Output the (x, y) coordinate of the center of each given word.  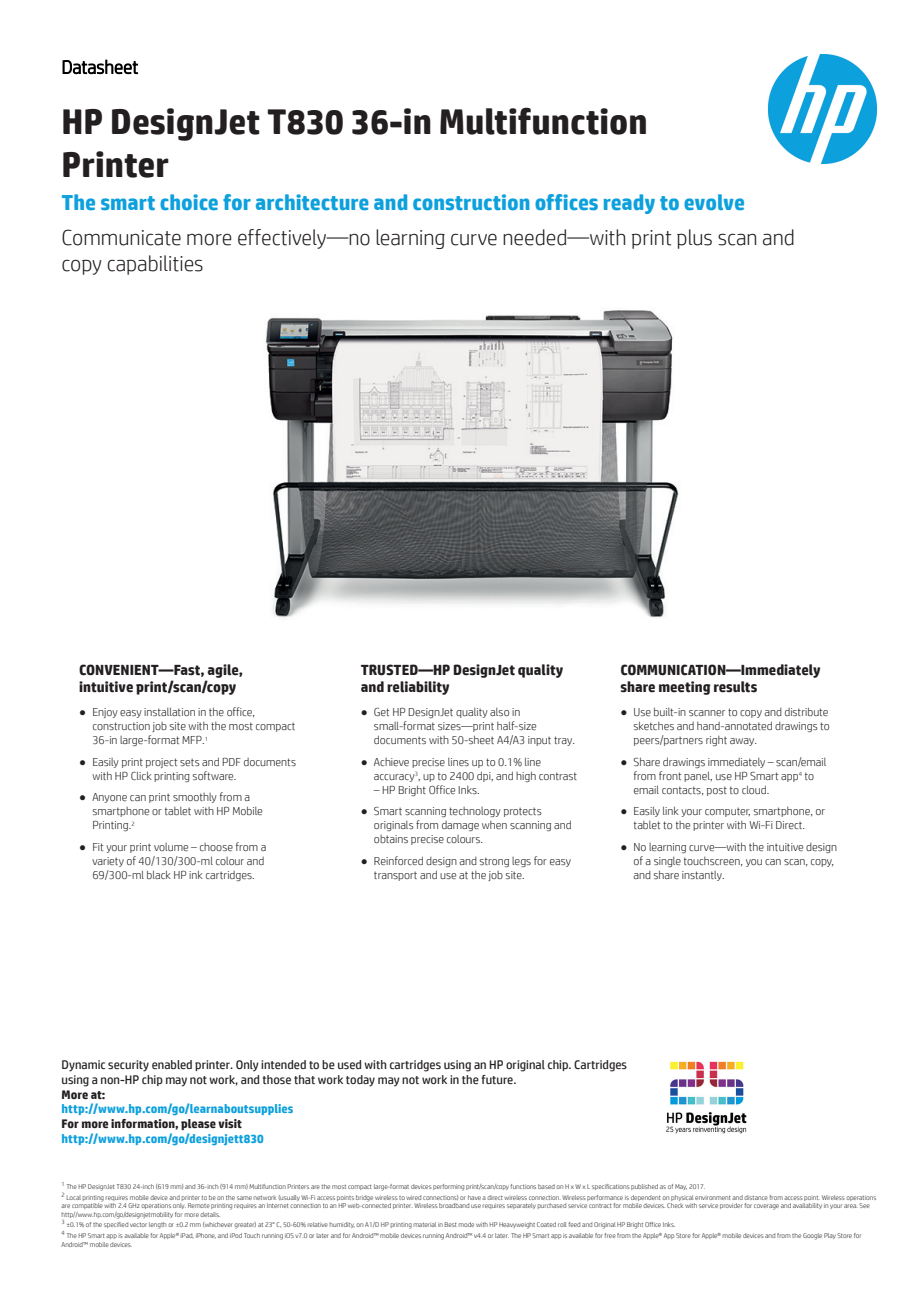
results (735, 687)
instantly (703, 876)
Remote (199, 1205)
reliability (418, 688)
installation (169, 711)
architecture (312, 202)
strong (494, 862)
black (159, 874)
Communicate (121, 237)
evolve (714, 202)
